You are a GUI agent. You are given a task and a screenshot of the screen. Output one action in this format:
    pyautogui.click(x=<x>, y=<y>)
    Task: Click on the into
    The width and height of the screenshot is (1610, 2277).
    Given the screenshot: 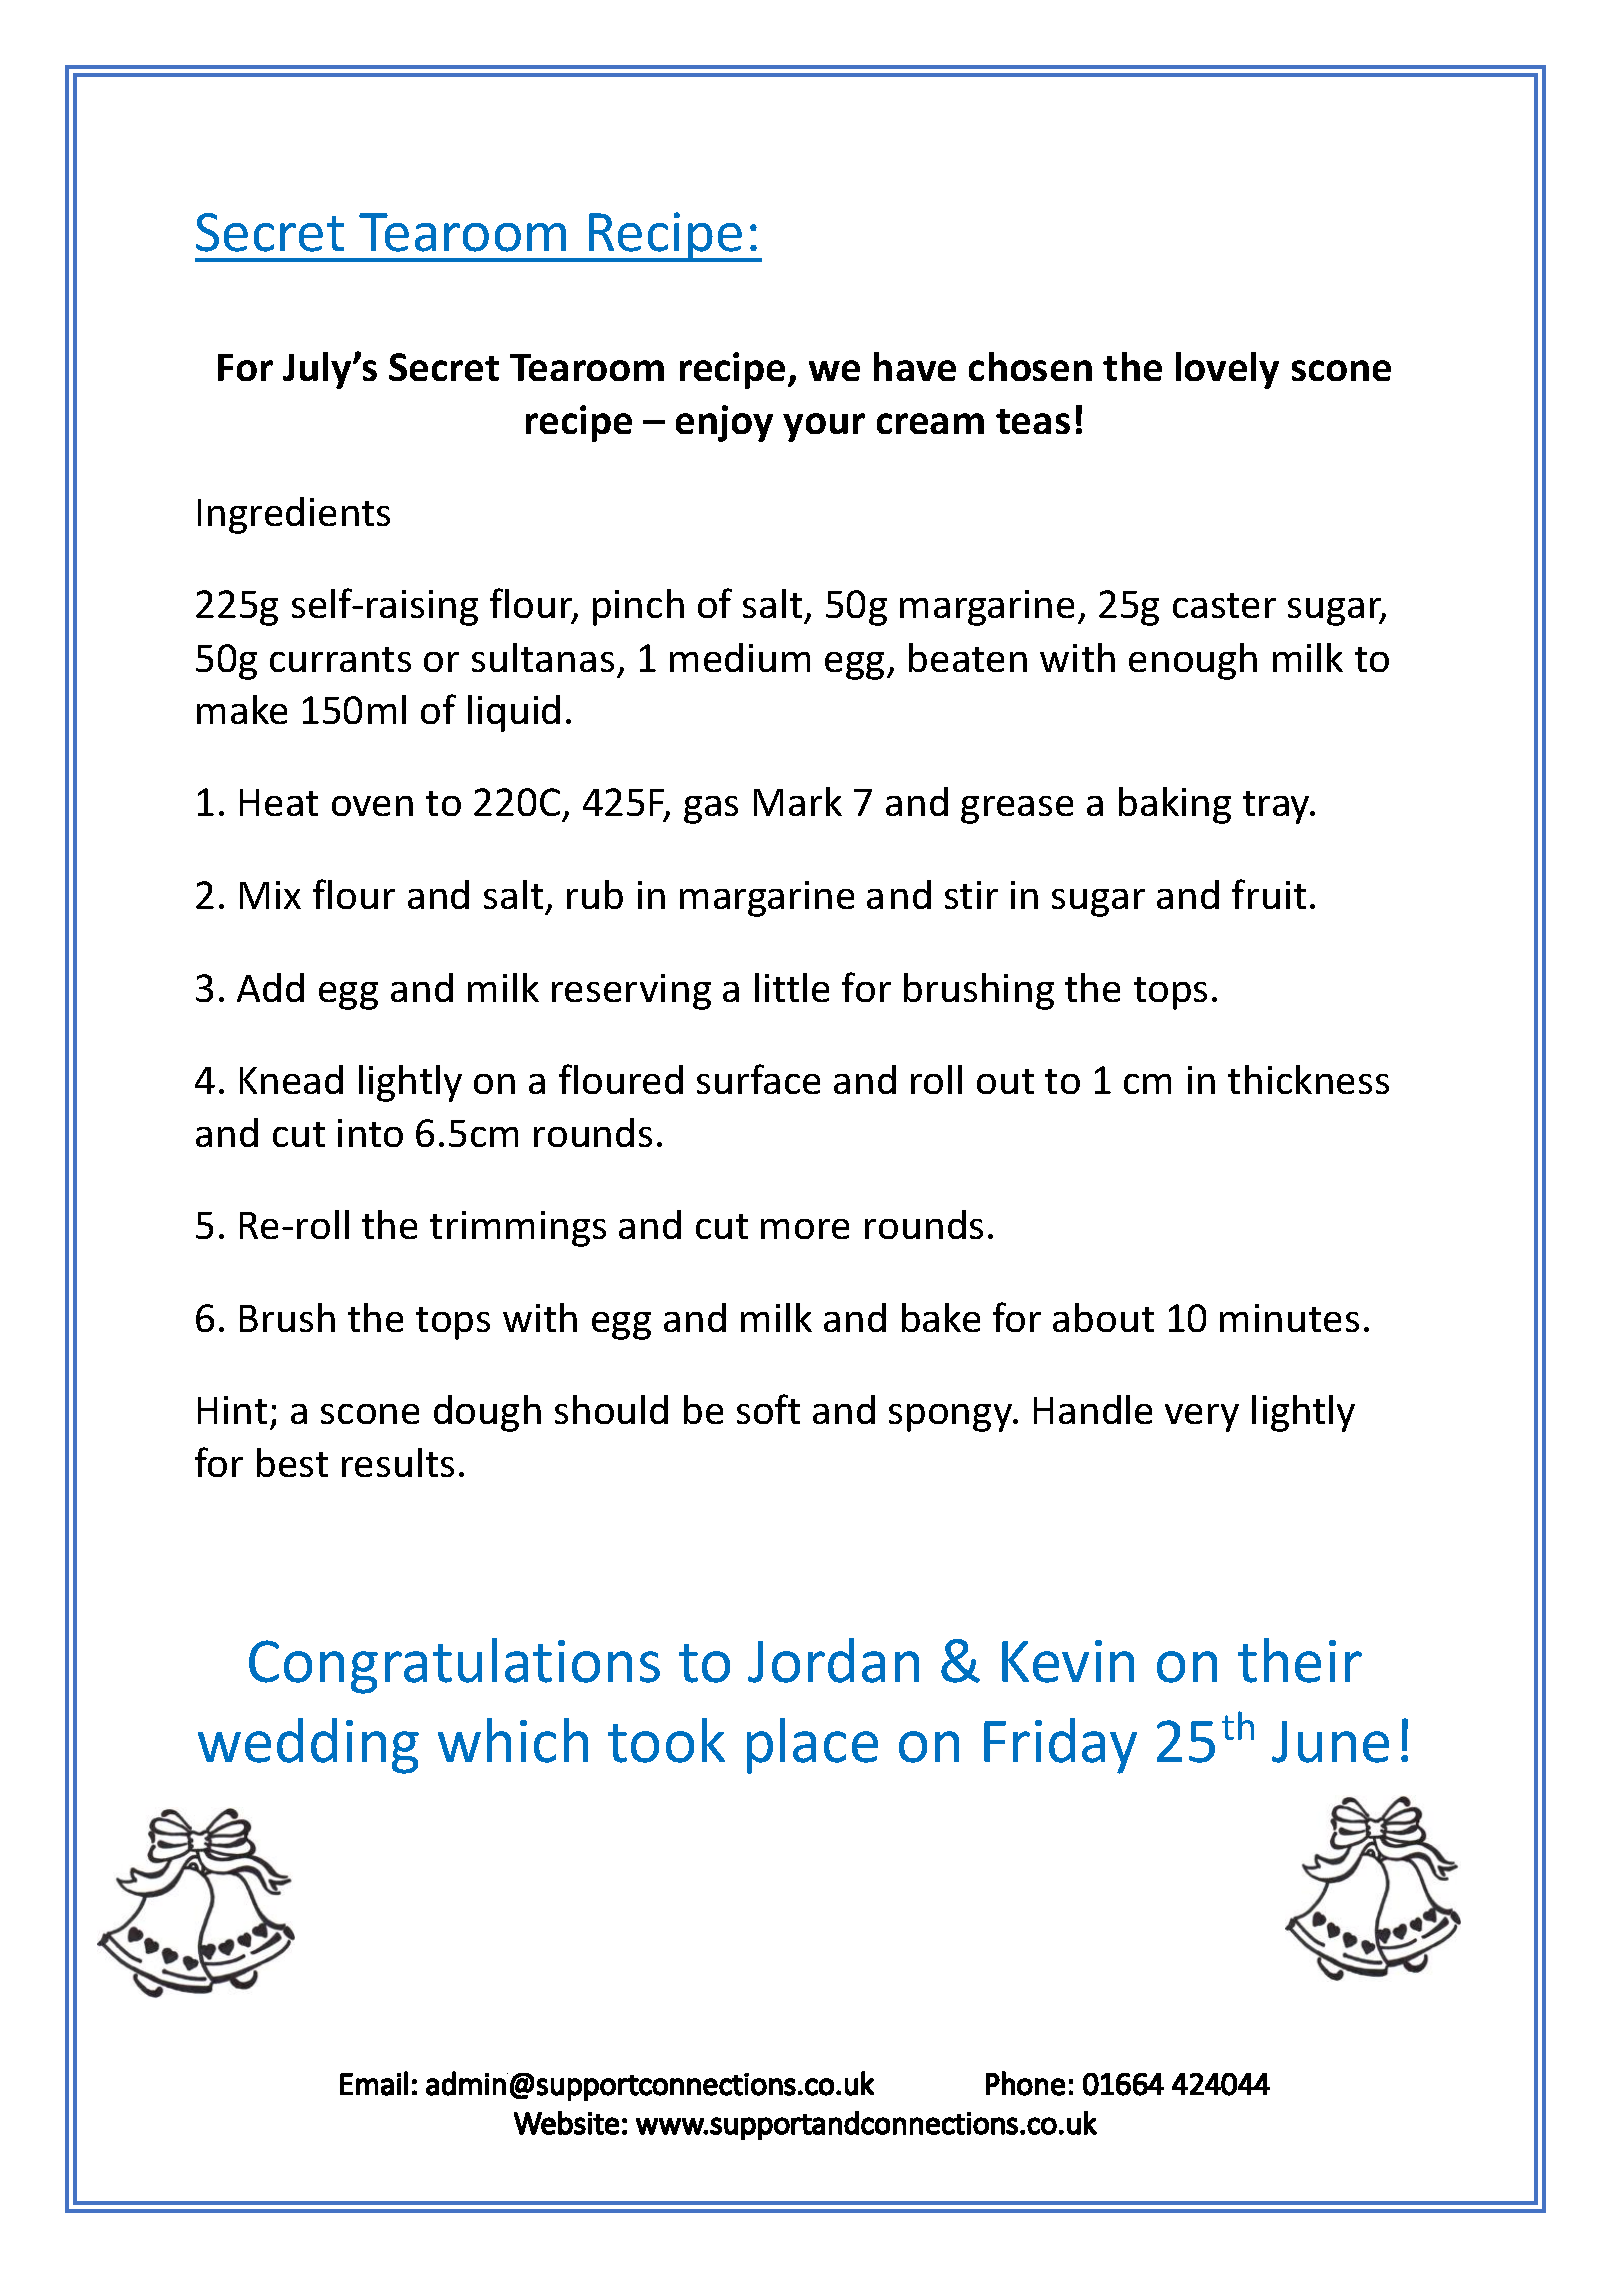 What is the action you would take?
    pyautogui.click(x=370, y=1133)
